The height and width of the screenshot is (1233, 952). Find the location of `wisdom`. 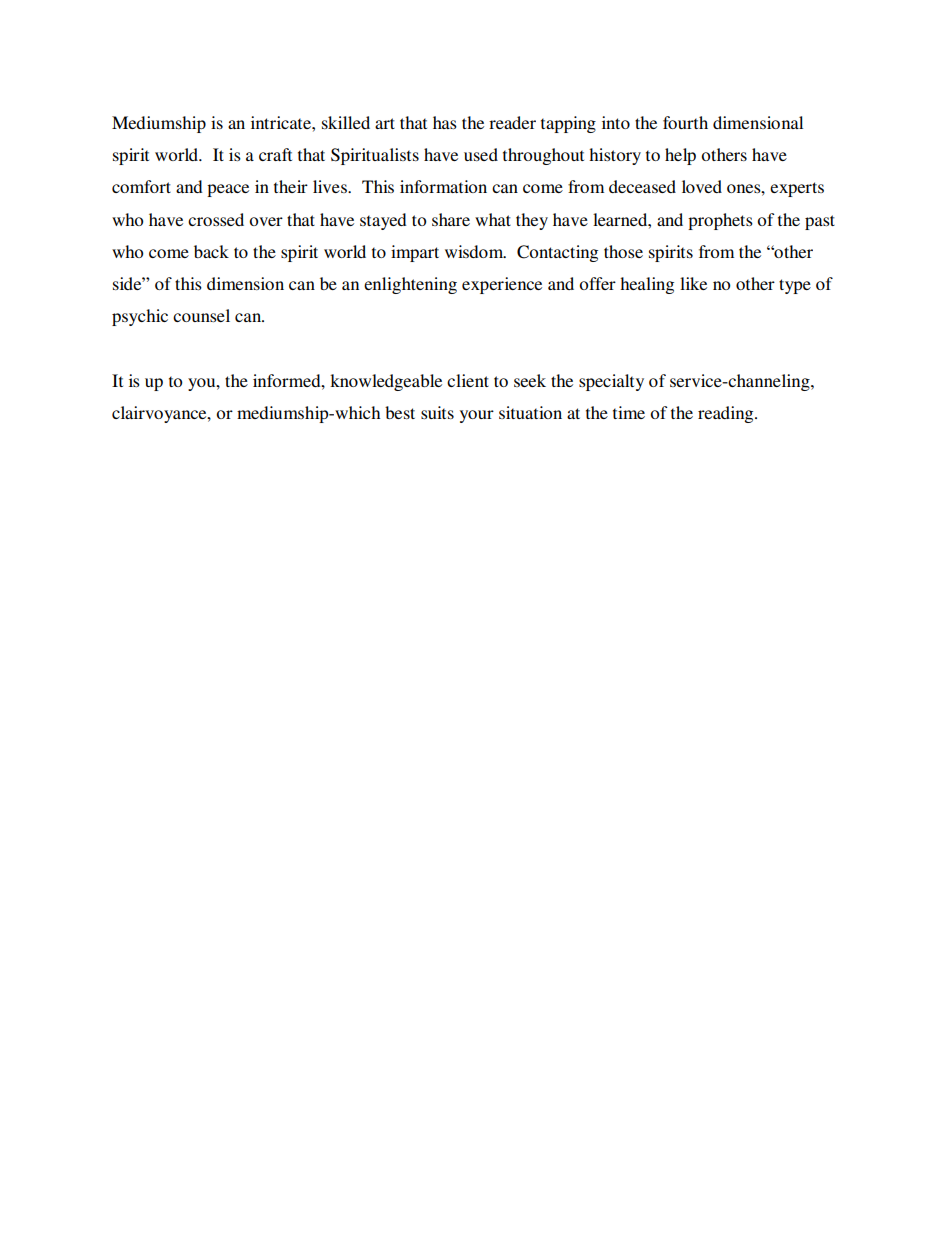

wisdom is located at coordinates (475, 251).
